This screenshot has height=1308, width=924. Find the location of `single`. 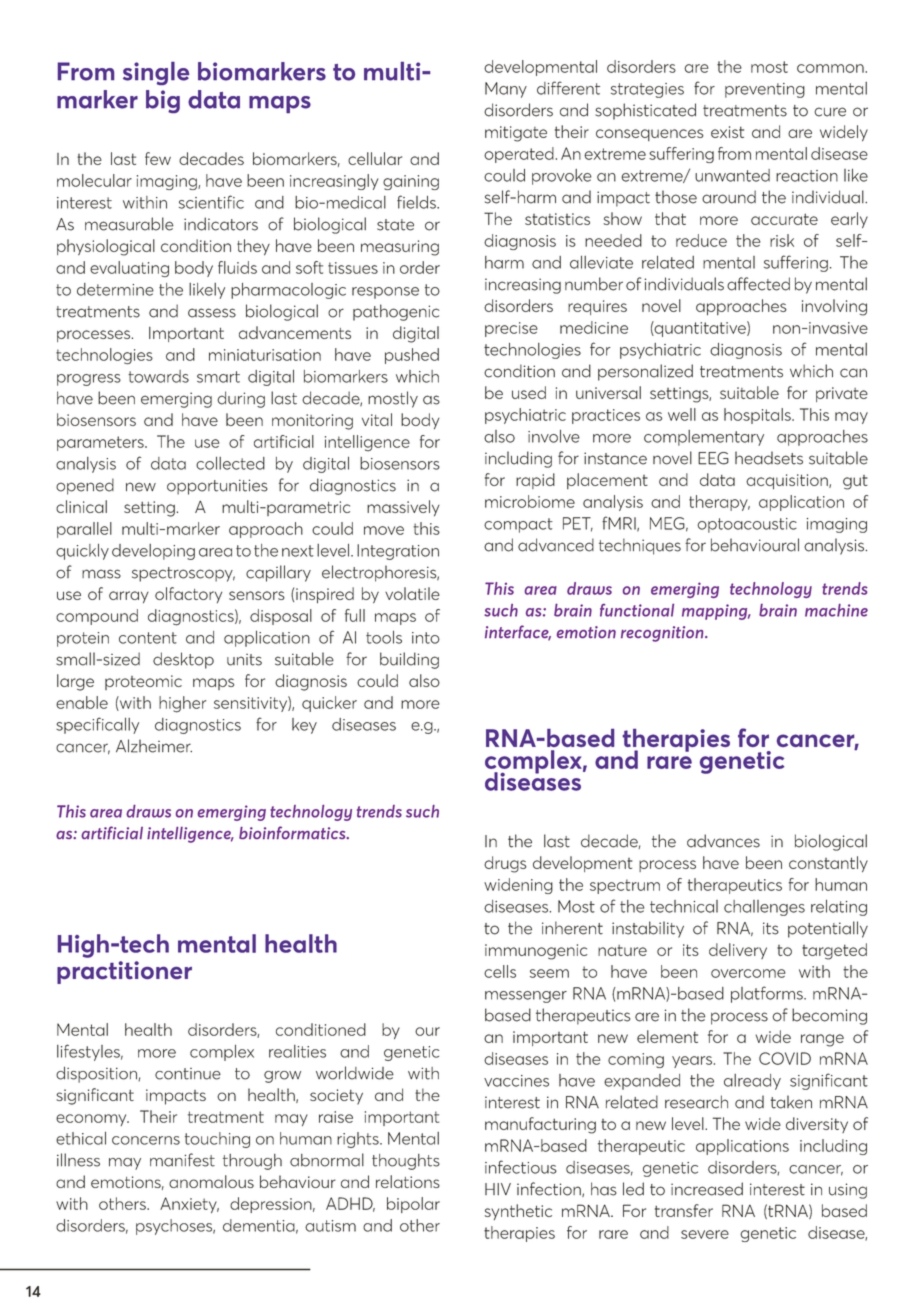

single is located at coordinates (156, 73).
